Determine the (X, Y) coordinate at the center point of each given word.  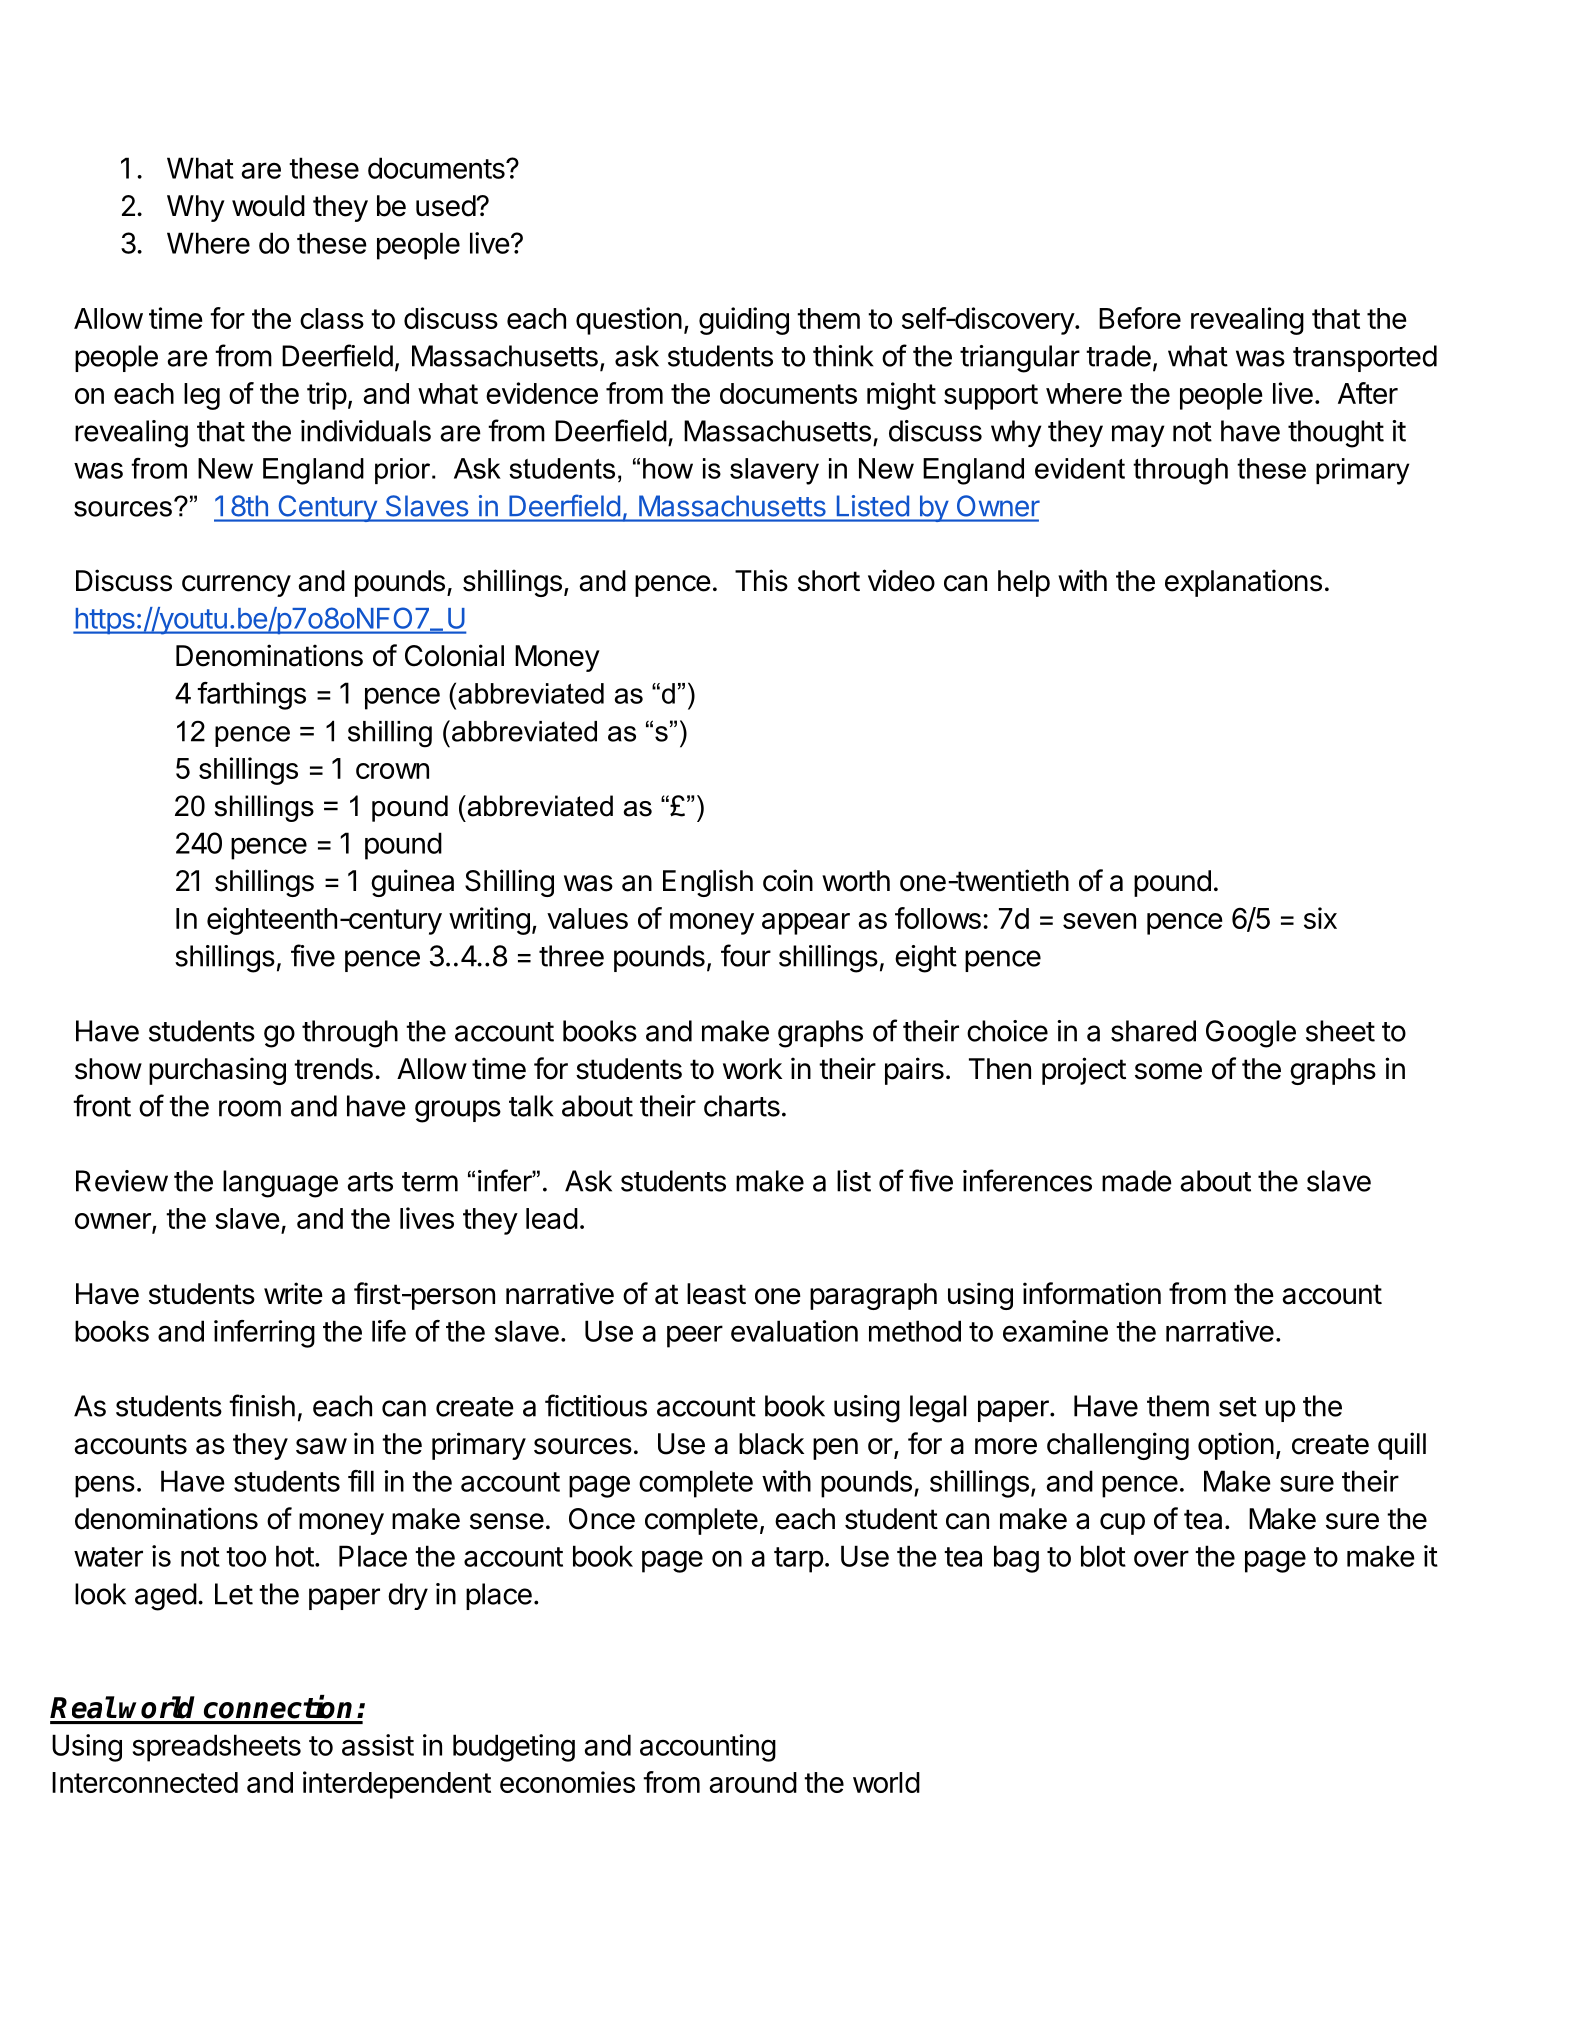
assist (378, 1745)
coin (788, 880)
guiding (744, 321)
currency (236, 586)
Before (1140, 318)
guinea (412, 883)
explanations (1243, 583)
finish (262, 1405)
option (1236, 1446)
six (1320, 918)
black (771, 1444)
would (268, 206)
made (1137, 1181)
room (250, 1108)
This (761, 580)
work (752, 1069)
